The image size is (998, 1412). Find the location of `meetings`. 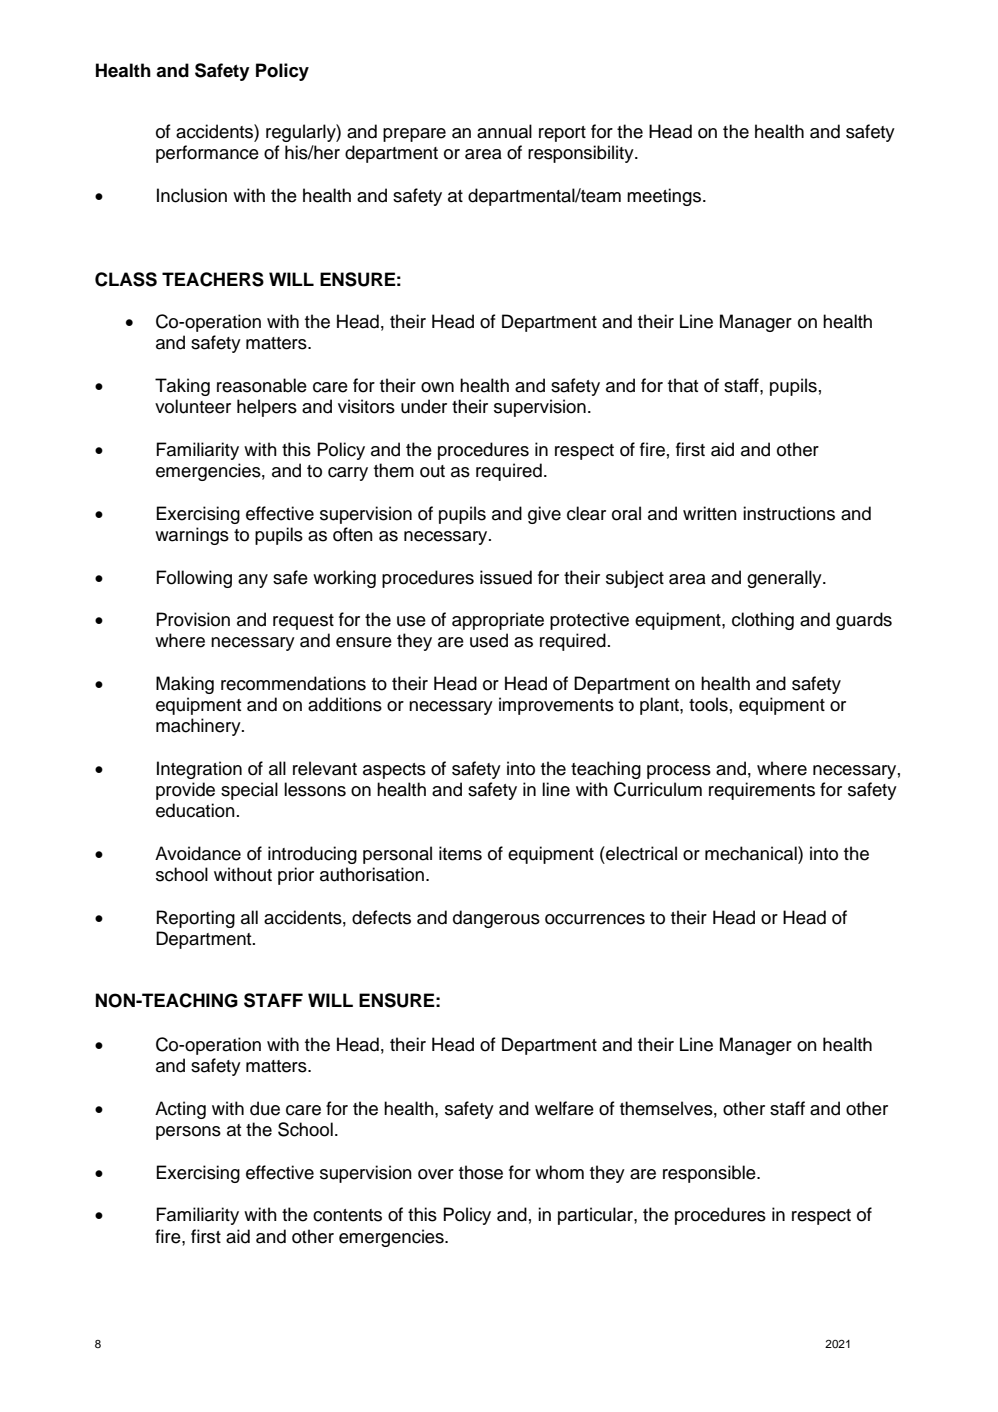

meetings is located at coordinates (665, 197).
